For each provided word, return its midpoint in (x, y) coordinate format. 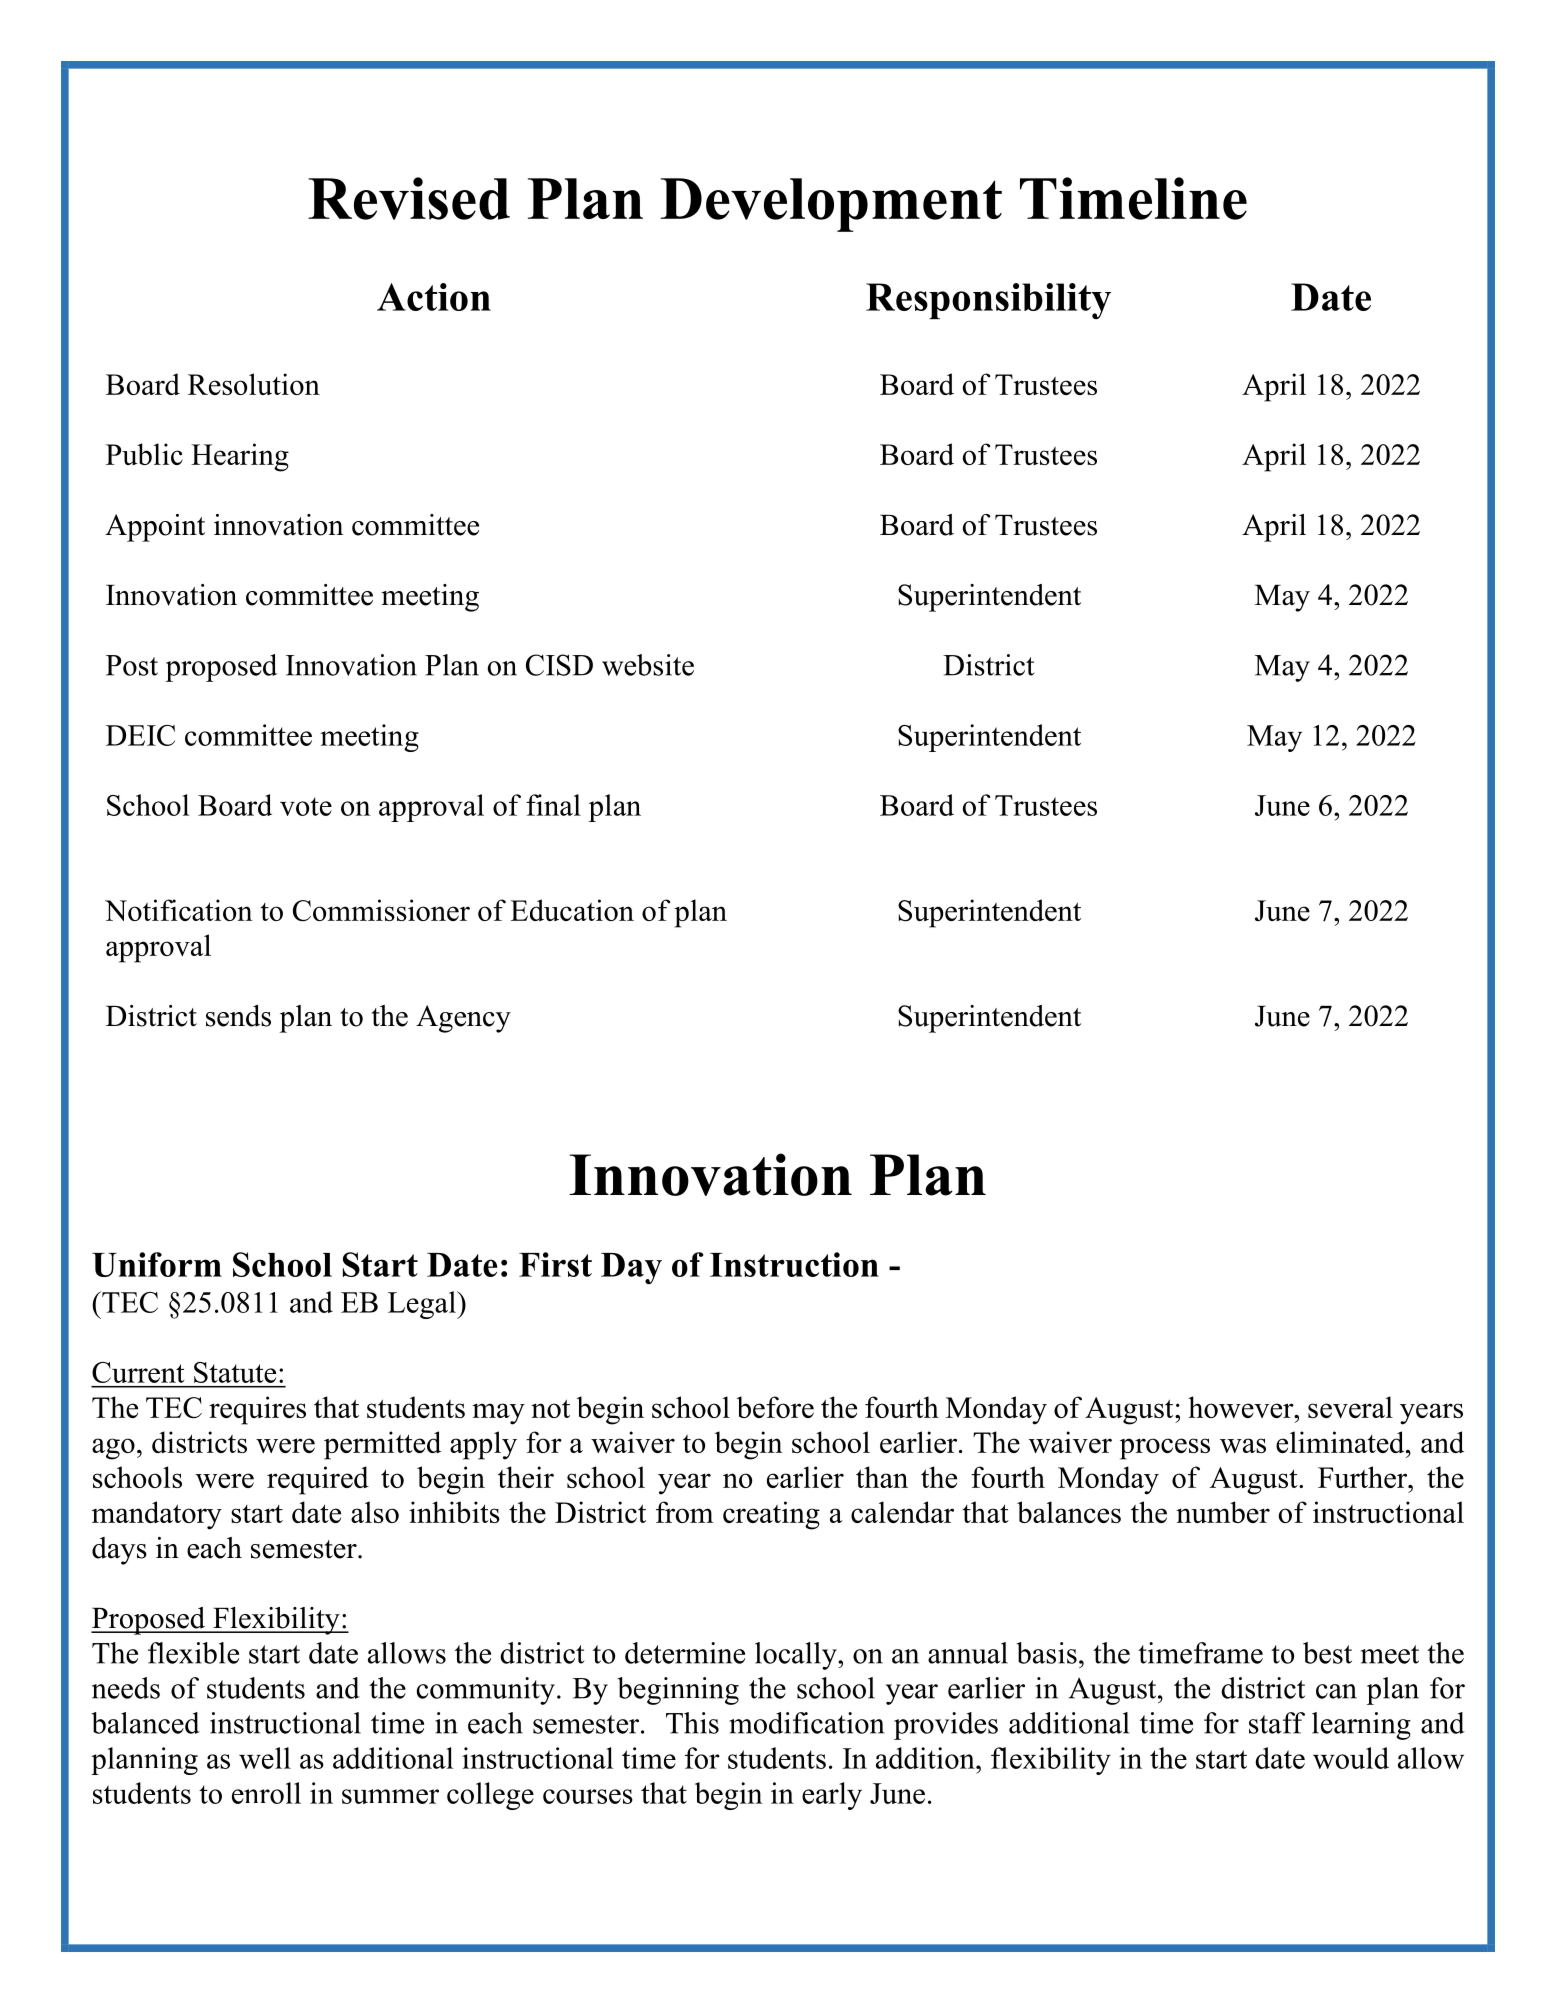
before (775, 1407)
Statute (235, 1372)
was (1243, 1445)
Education (572, 910)
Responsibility (988, 301)
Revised (409, 198)
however (1242, 1407)
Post (132, 665)
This (692, 1723)
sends (238, 1016)
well (265, 1758)
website (648, 665)
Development (831, 205)
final (553, 805)
